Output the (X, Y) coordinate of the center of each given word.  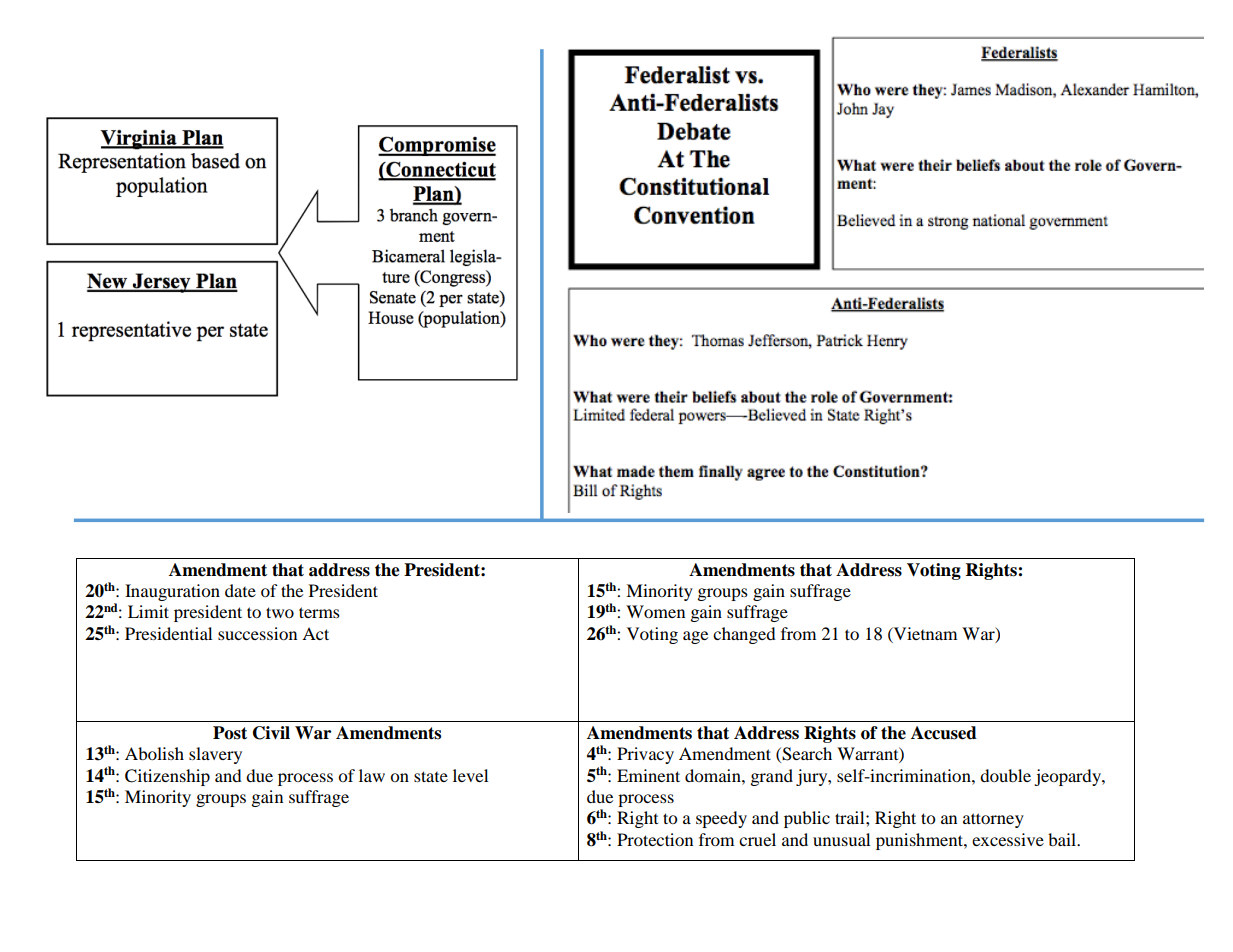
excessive (1008, 839)
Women (655, 611)
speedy (721, 819)
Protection (655, 839)
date (240, 590)
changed (744, 635)
